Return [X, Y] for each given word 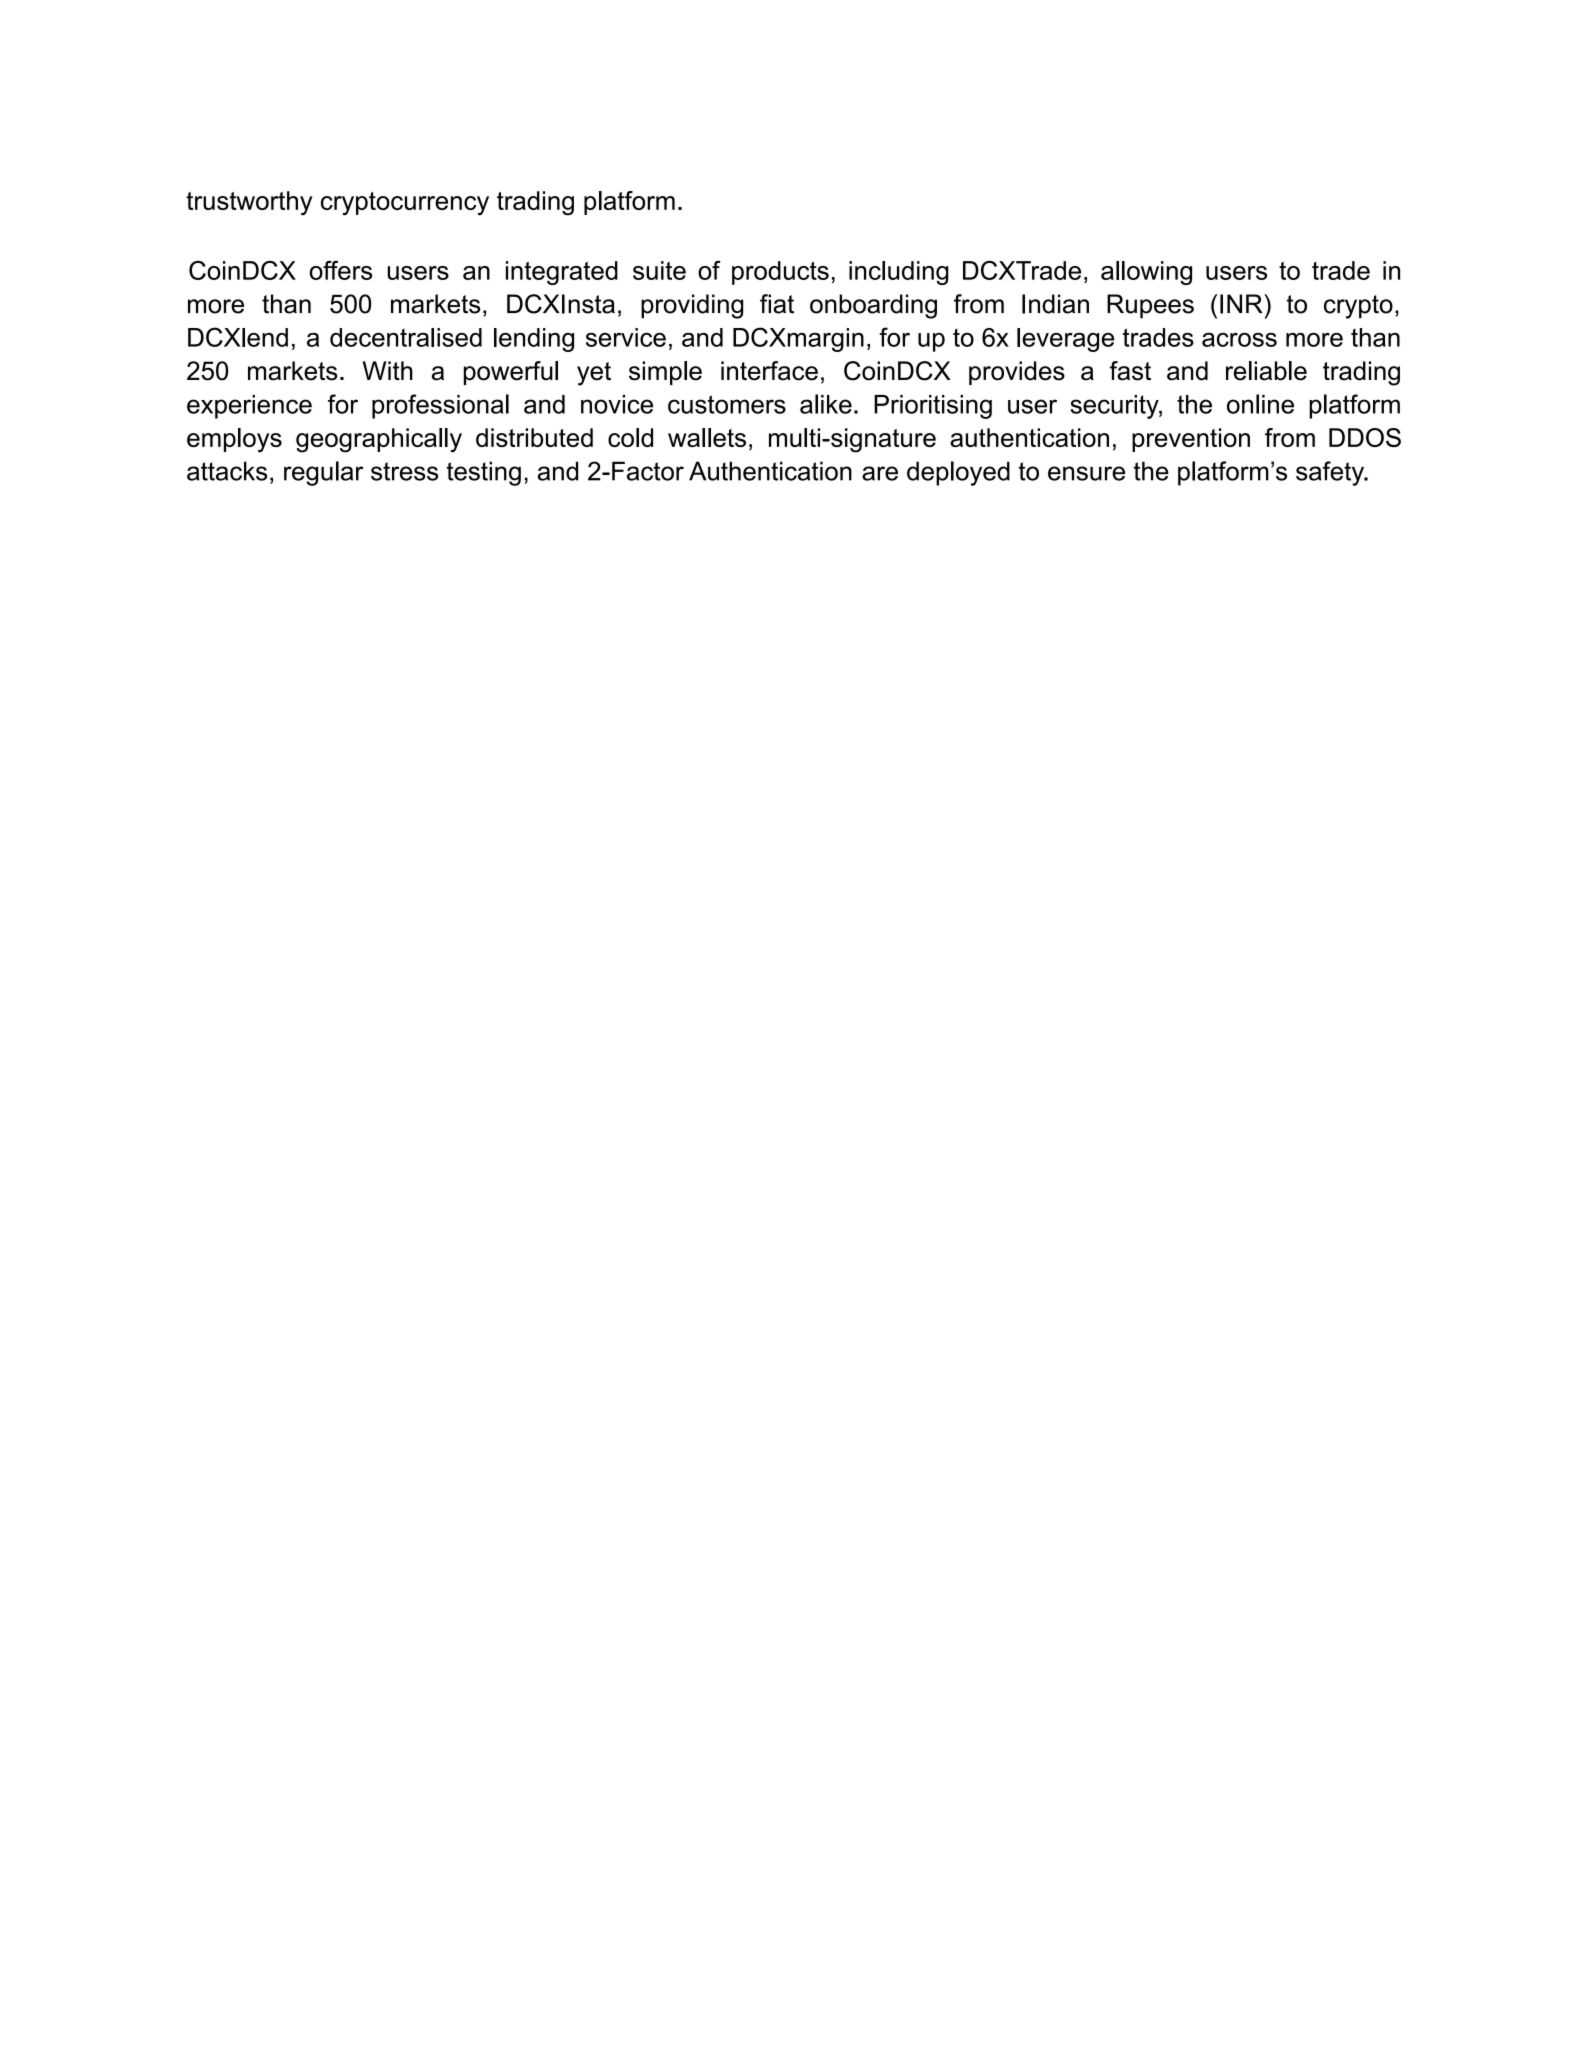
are [880, 473]
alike [826, 404]
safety [1331, 473]
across [1239, 340]
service [626, 337]
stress [404, 471]
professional [440, 406]
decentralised [406, 337]
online [1260, 404]
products [780, 273]
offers [341, 270]
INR [1242, 304]
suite [659, 270]
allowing [1146, 273]
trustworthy [249, 203]
